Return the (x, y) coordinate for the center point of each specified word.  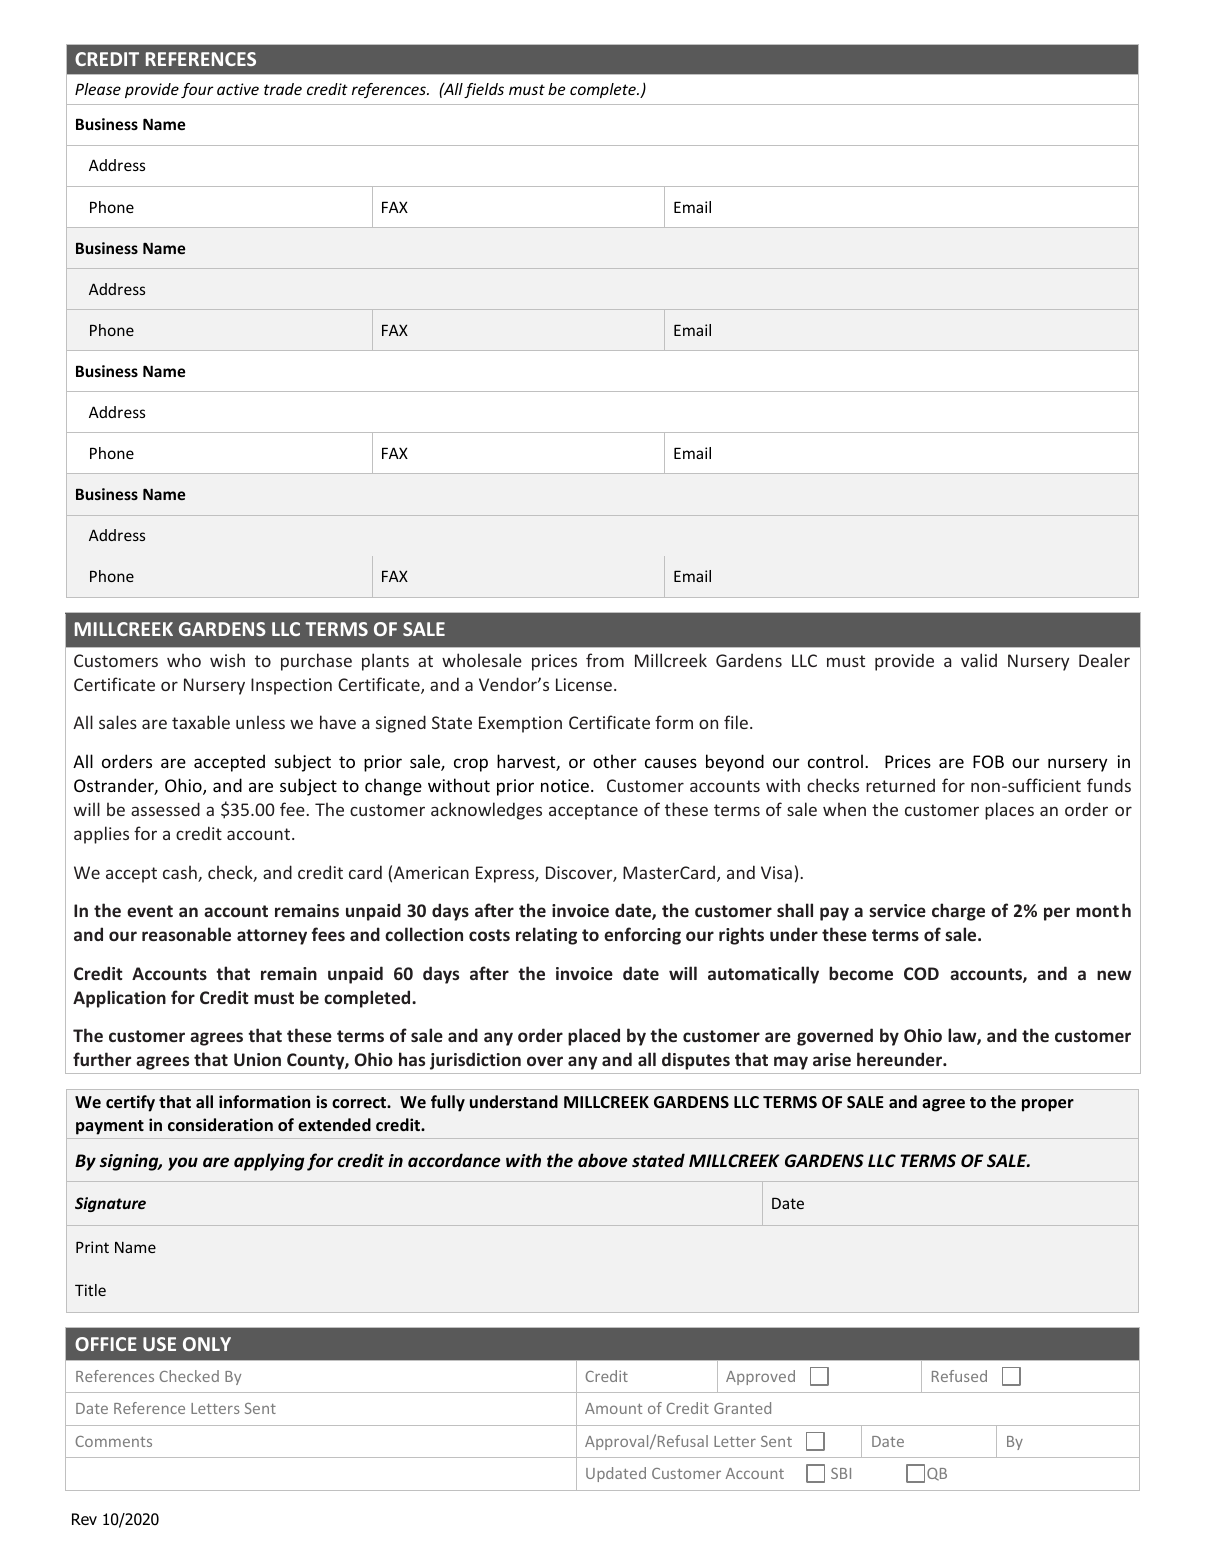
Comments (113, 1441)
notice (565, 785)
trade (283, 89)
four (197, 90)
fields (484, 90)
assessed (165, 809)
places (1009, 811)
